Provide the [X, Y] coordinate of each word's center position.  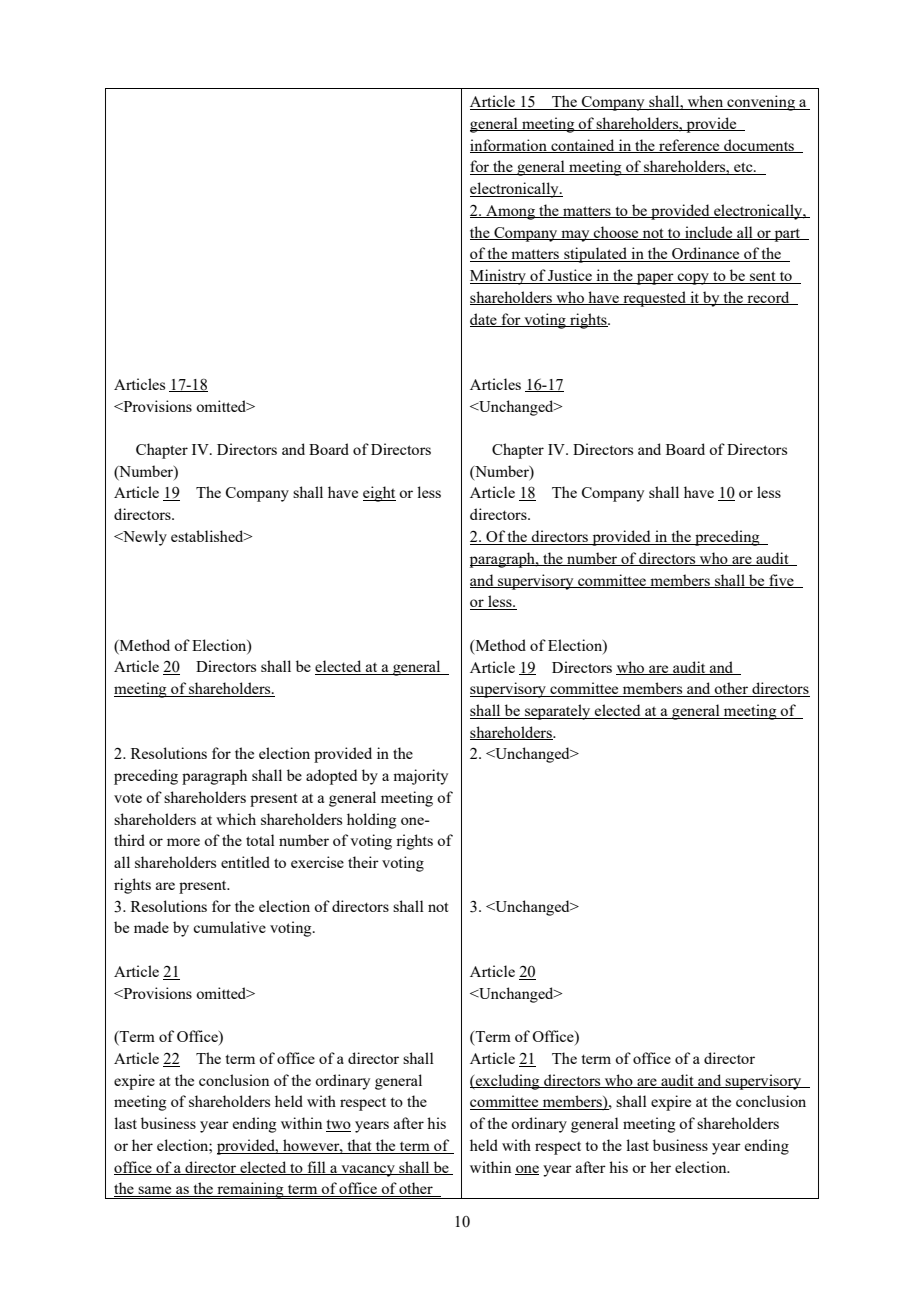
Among [510, 212]
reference [689, 146]
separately [558, 712]
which [236, 819]
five [781, 581]
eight [379, 494]
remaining [250, 1190]
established [208, 536]
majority [420, 777]
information [509, 146]
